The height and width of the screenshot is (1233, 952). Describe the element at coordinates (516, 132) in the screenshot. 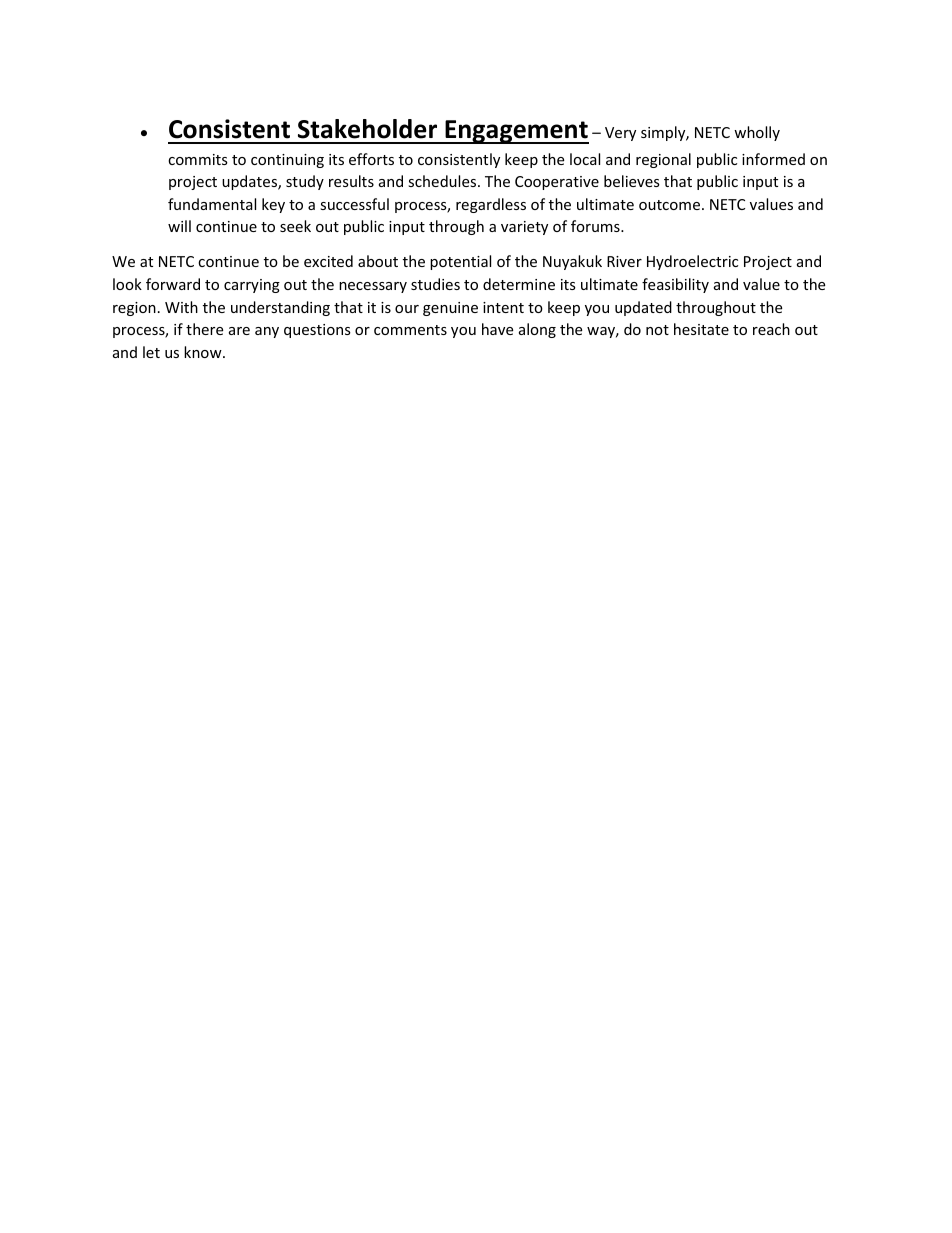

I see `Engagement` at that location.
